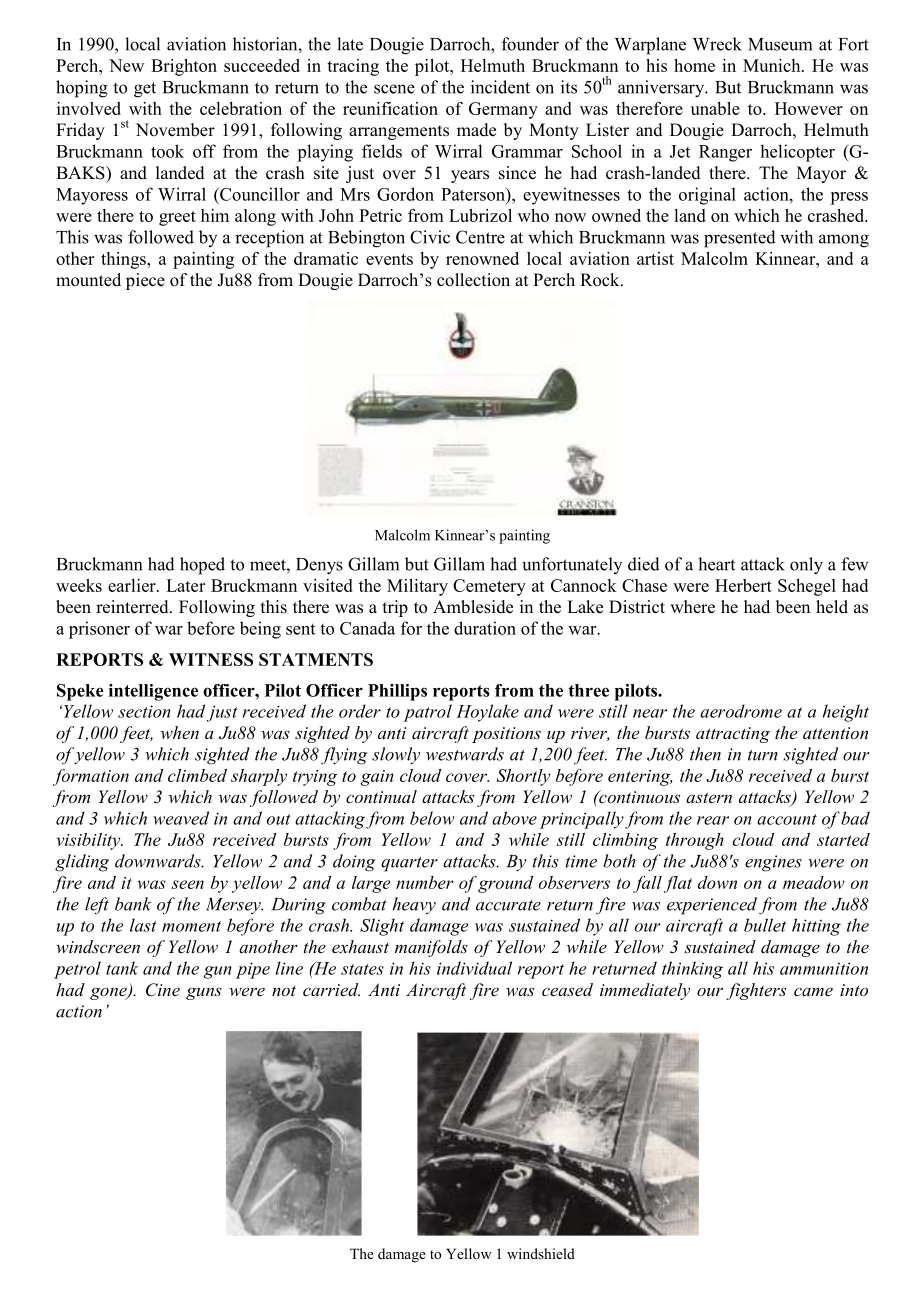 The width and height of the image is (924, 1308). What do you see at coordinates (773, 65) in the image?
I see `Munich` at bounding box center [773, 65].
